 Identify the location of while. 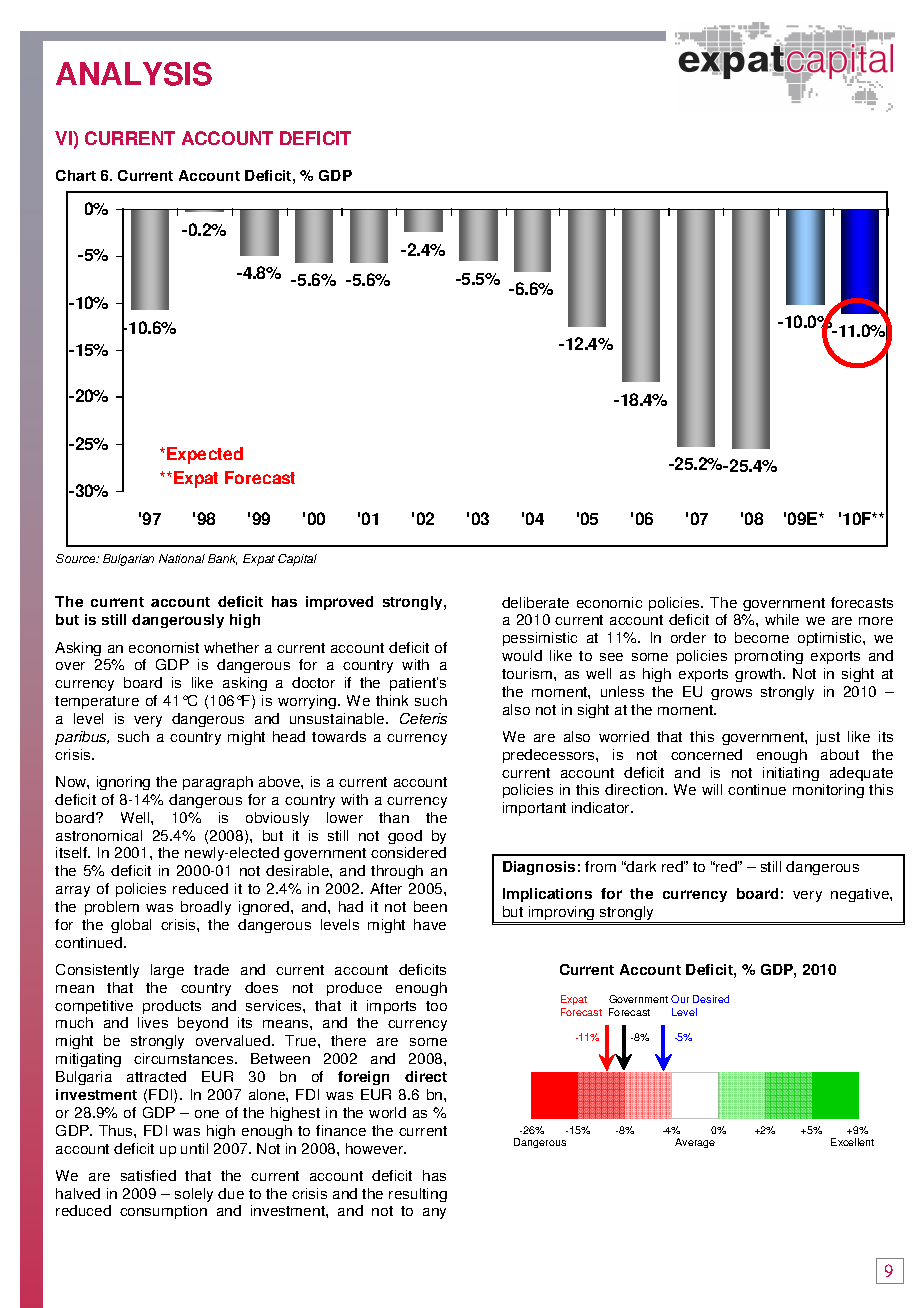
(782, 619).
